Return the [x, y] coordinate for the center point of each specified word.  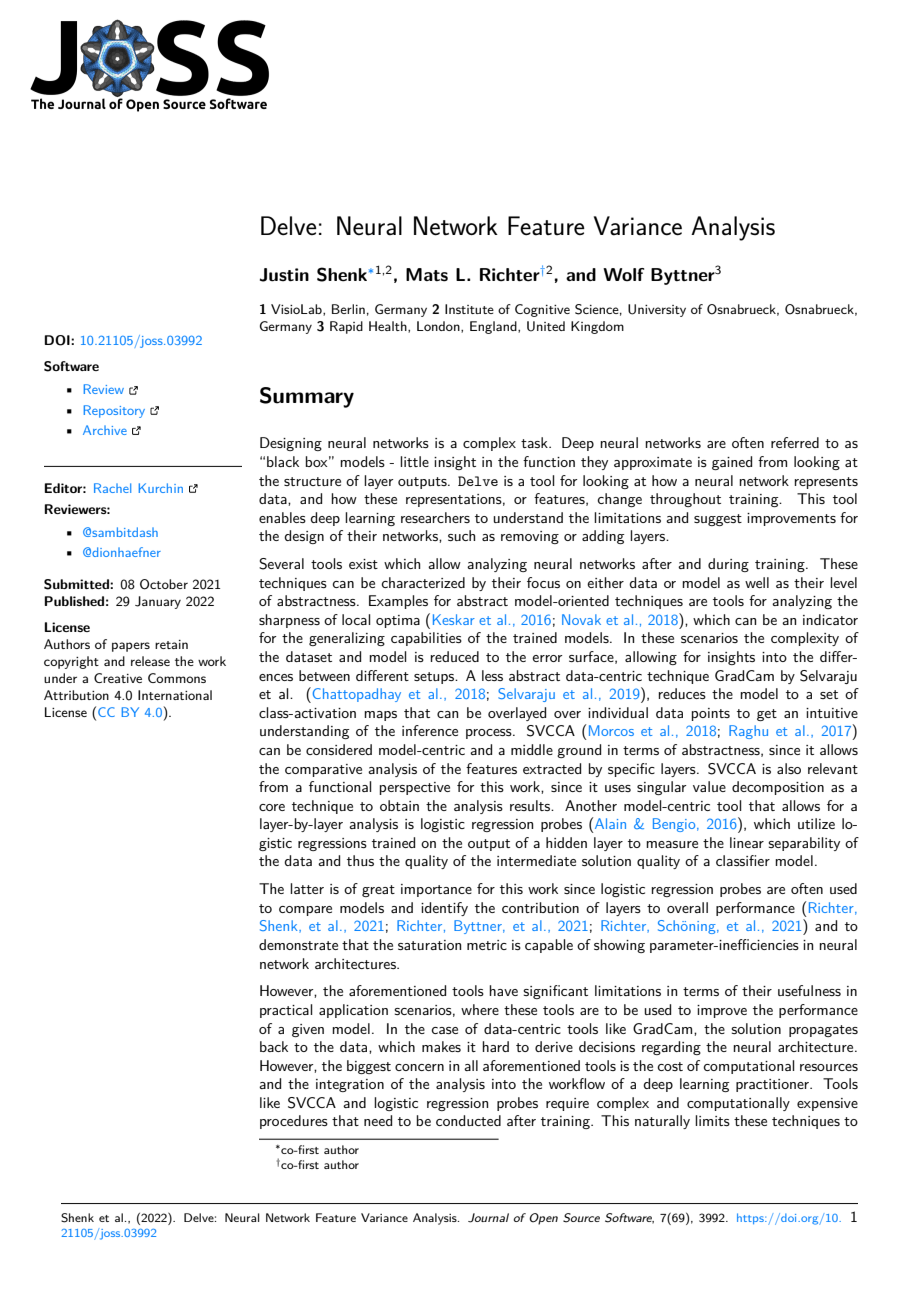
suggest [718, 520]
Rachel [112, 488]
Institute [469, 309]
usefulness [809, 990]
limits [712, 1120]
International [175, 695]
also [789, 768]
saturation [429, 945]
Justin [284, 275]
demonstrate [298, 944]
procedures [294, 1122]
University [657, 310]
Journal [488, 1218]
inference [430, 730]
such [461, 535]
